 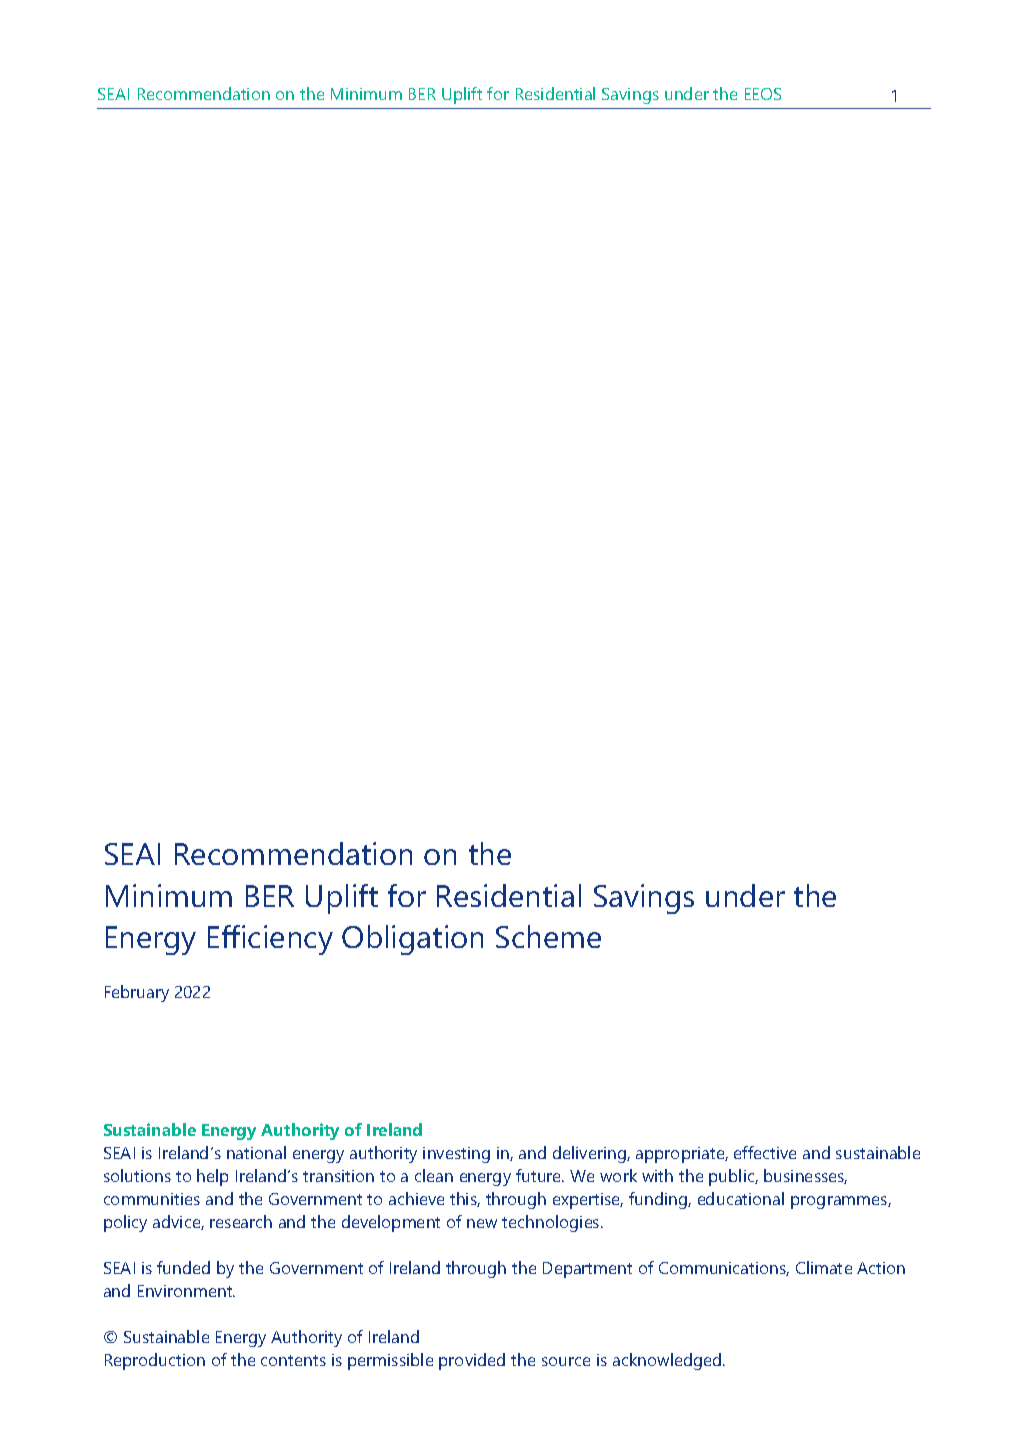 What do you see at coordinates (765, 1152) in the image?
I see `effective` at bounding box center [765, 1152].
